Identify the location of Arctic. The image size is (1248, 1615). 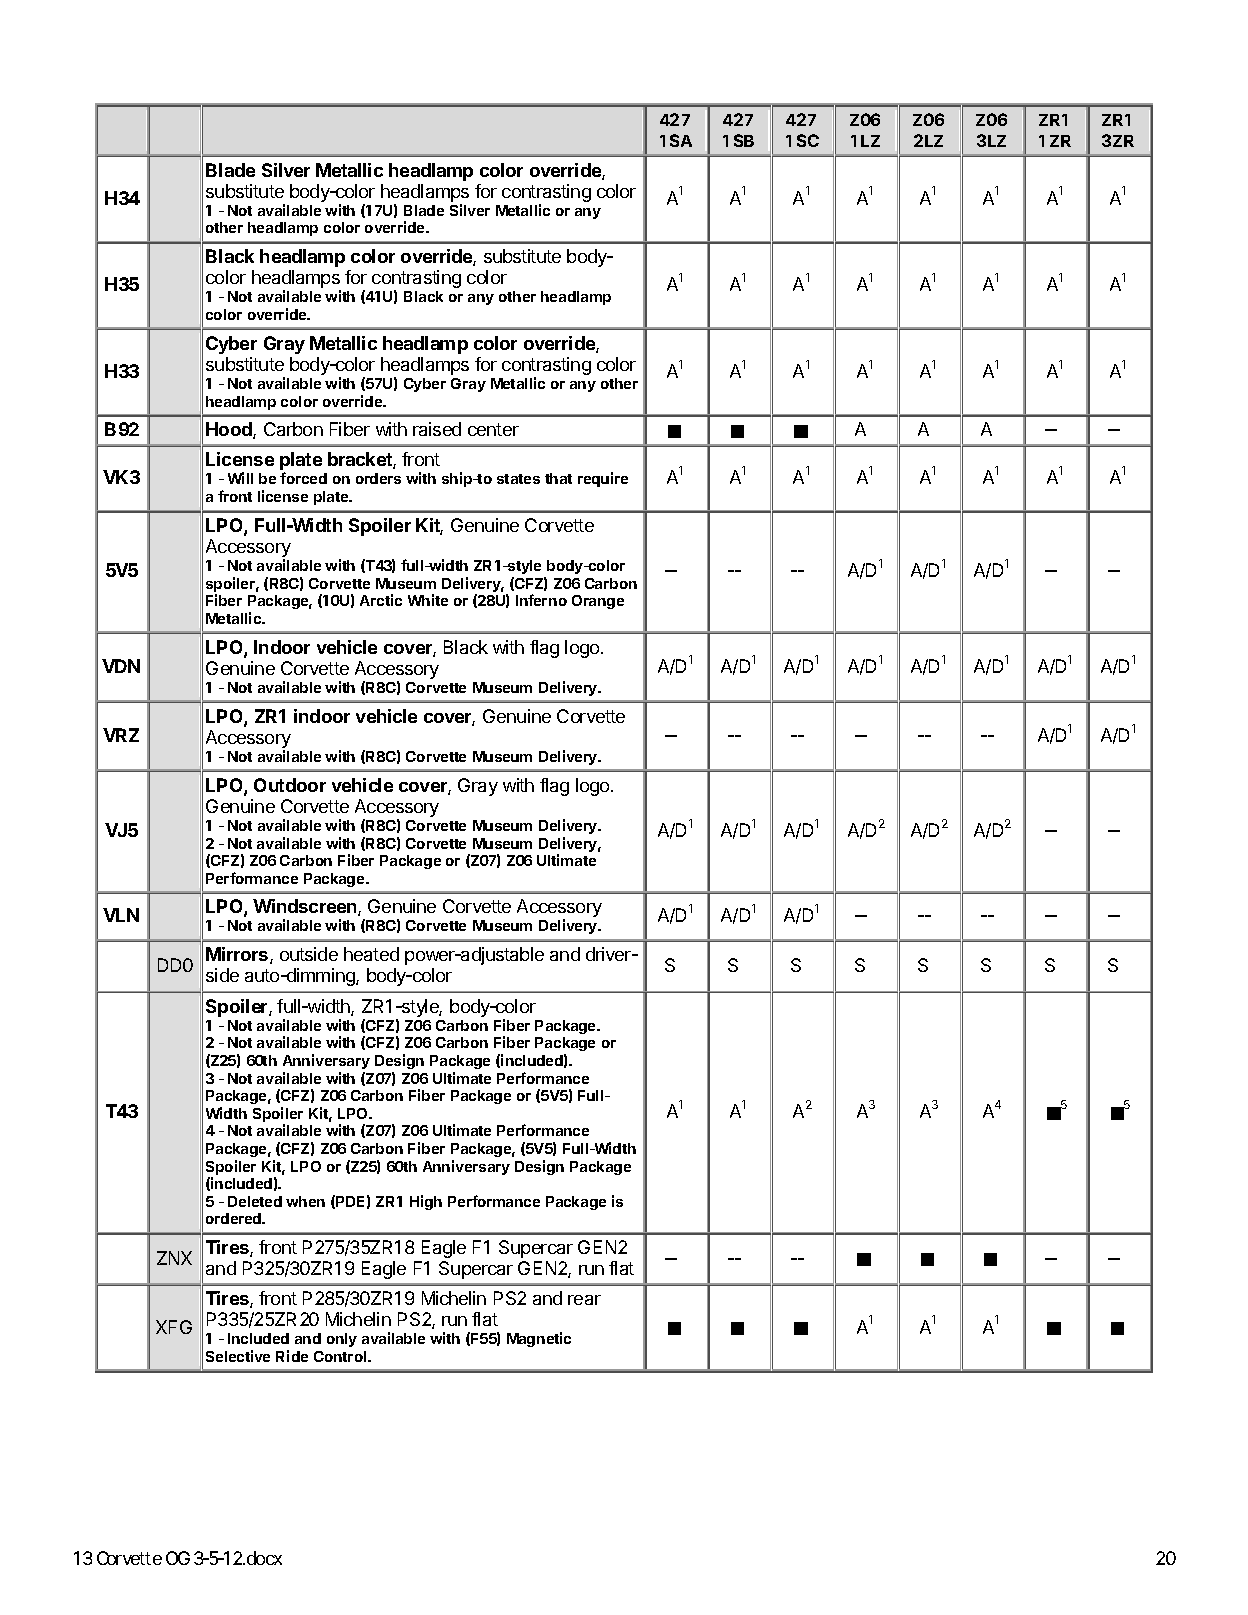
(381, 600).
